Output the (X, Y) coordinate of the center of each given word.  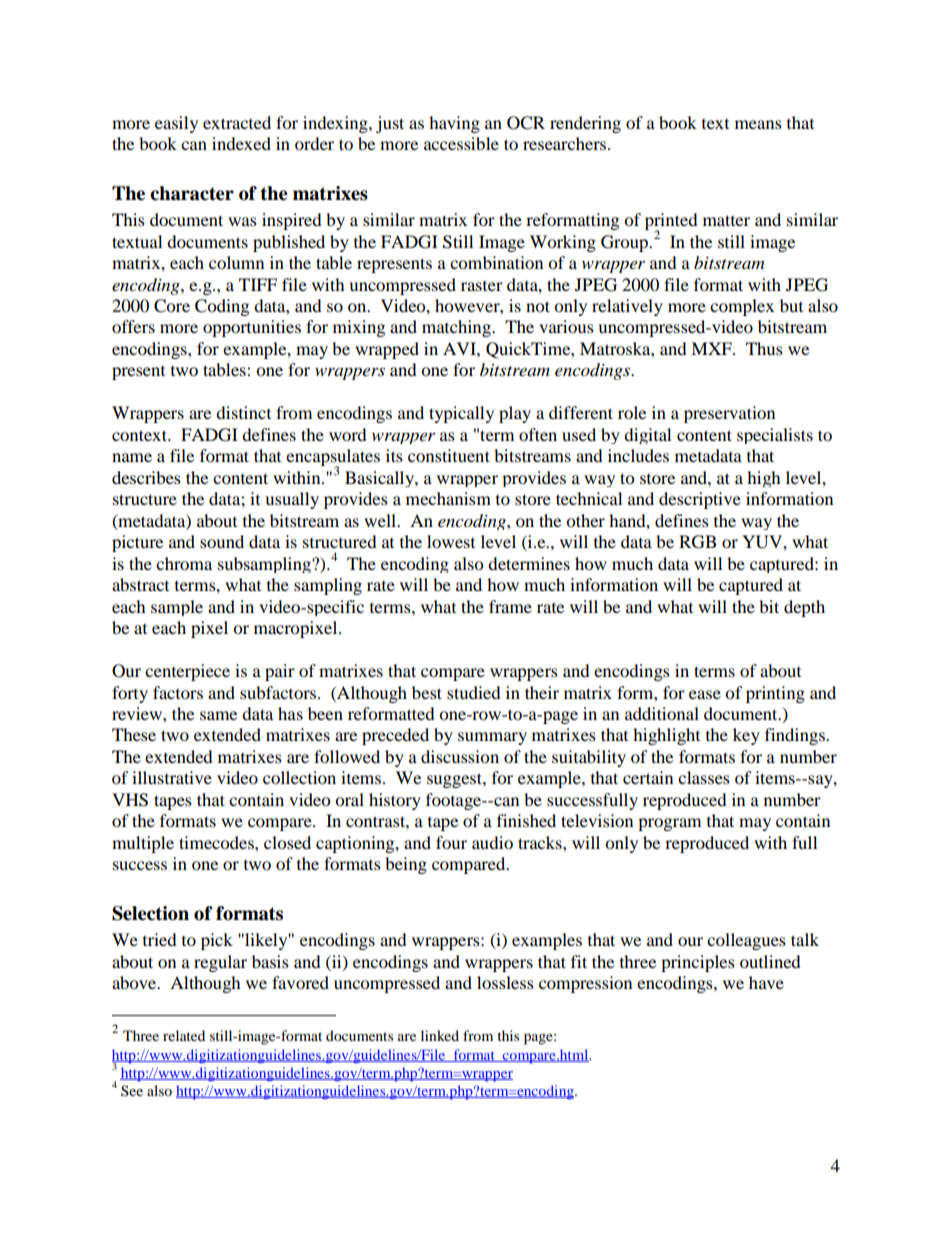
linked (440, 1035)
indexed (241, 143)
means (758, 124)
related (184, 1035)
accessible (461, 143)
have (766, 982)
